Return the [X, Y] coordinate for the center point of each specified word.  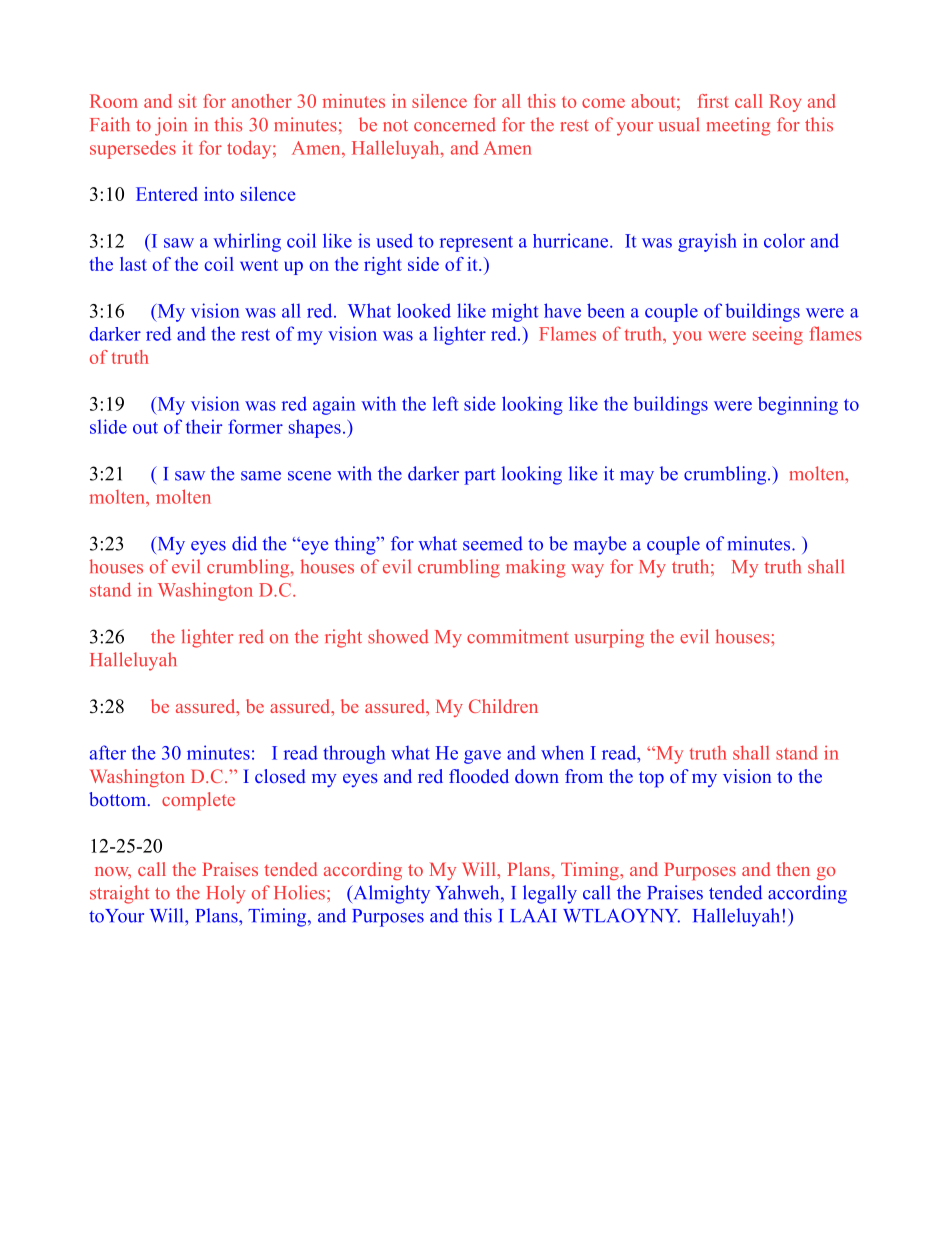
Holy [226, 894]
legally [550, 894]
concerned [455, 124]
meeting [738, 126]
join [171, 126]
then [793, 869]
